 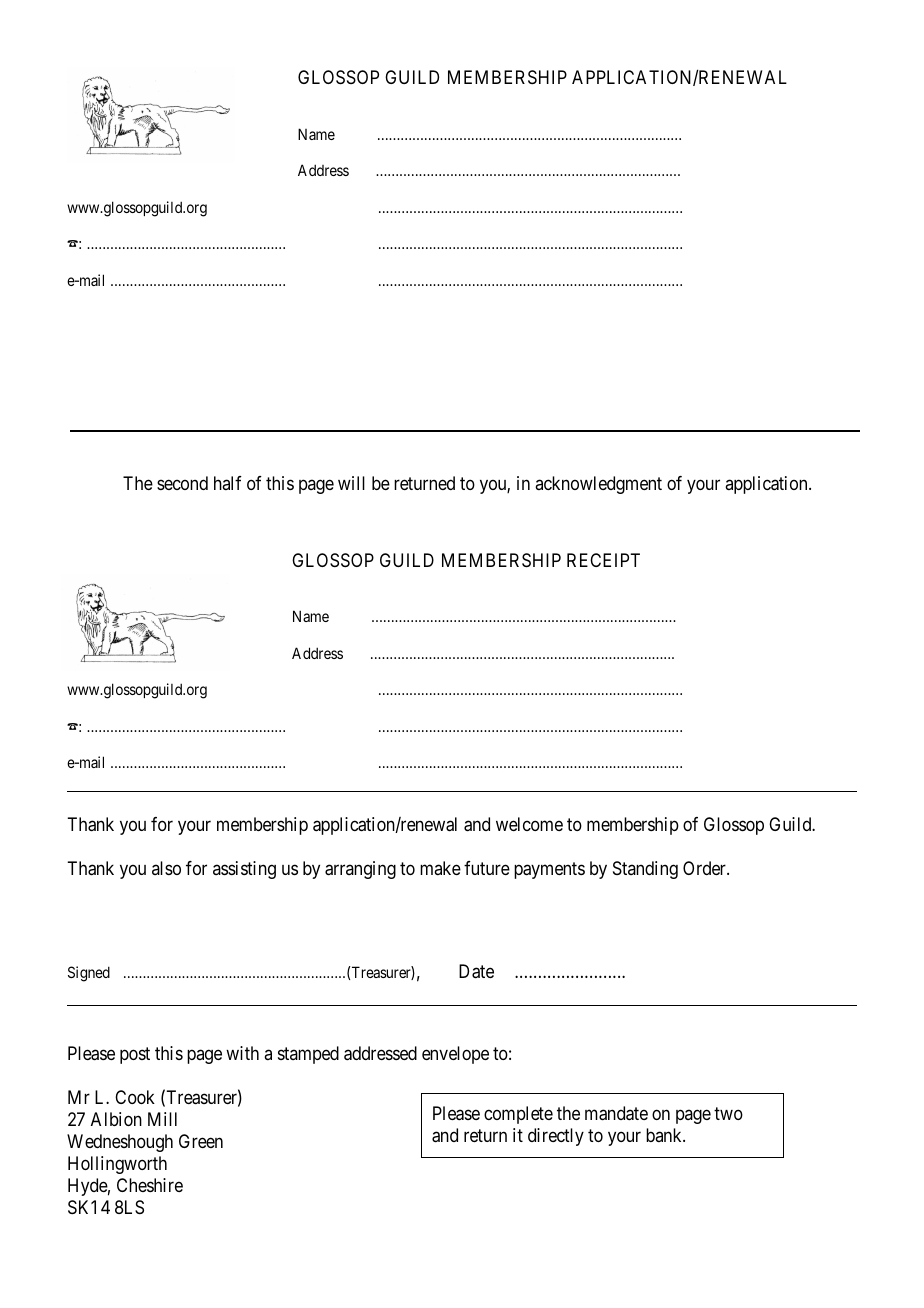 I want to click on Standing, so click(x=645, y=870).
